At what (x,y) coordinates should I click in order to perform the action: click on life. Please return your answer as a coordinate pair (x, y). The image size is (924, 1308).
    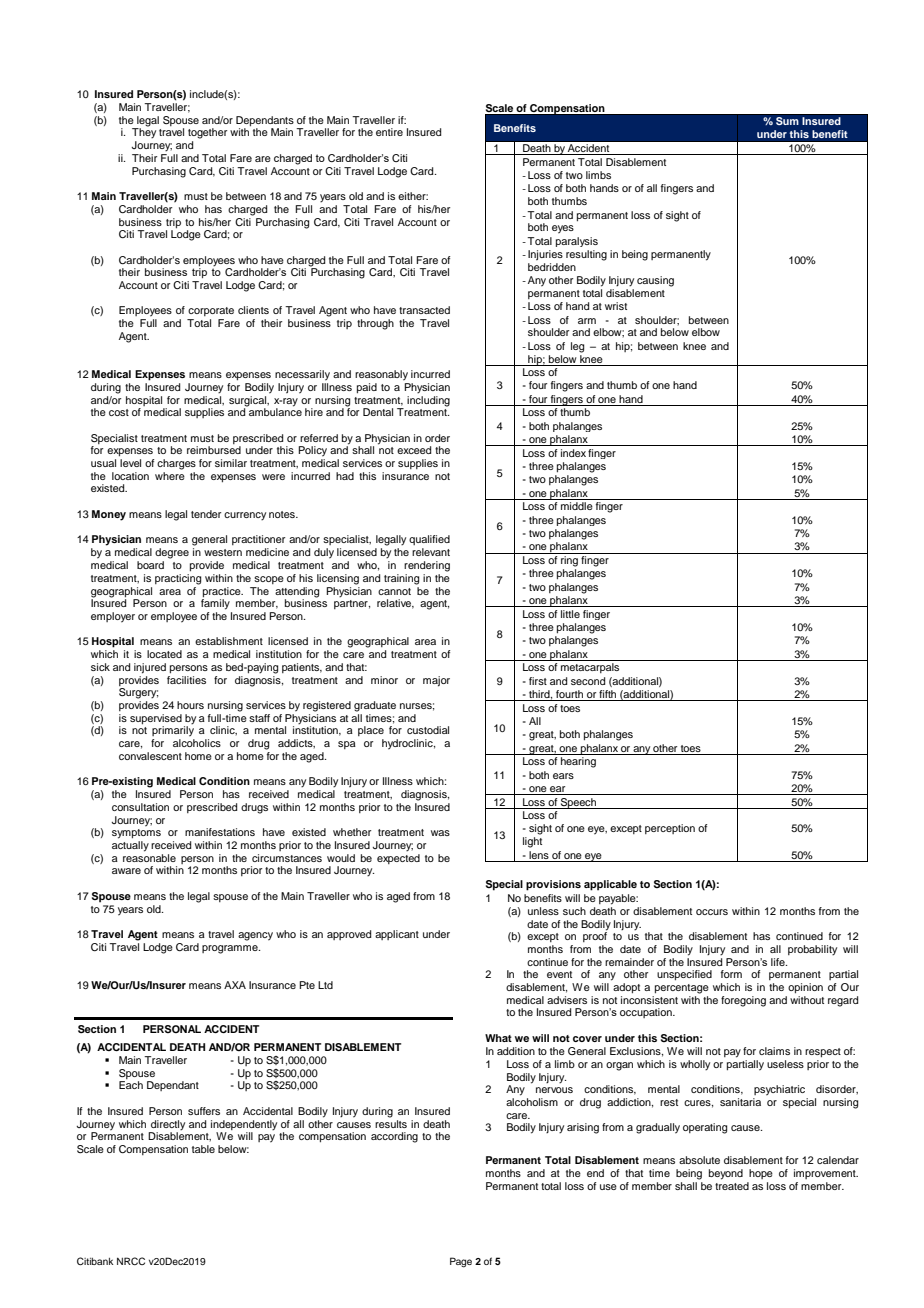
    Looking at the image, I should click on (779, 962).
